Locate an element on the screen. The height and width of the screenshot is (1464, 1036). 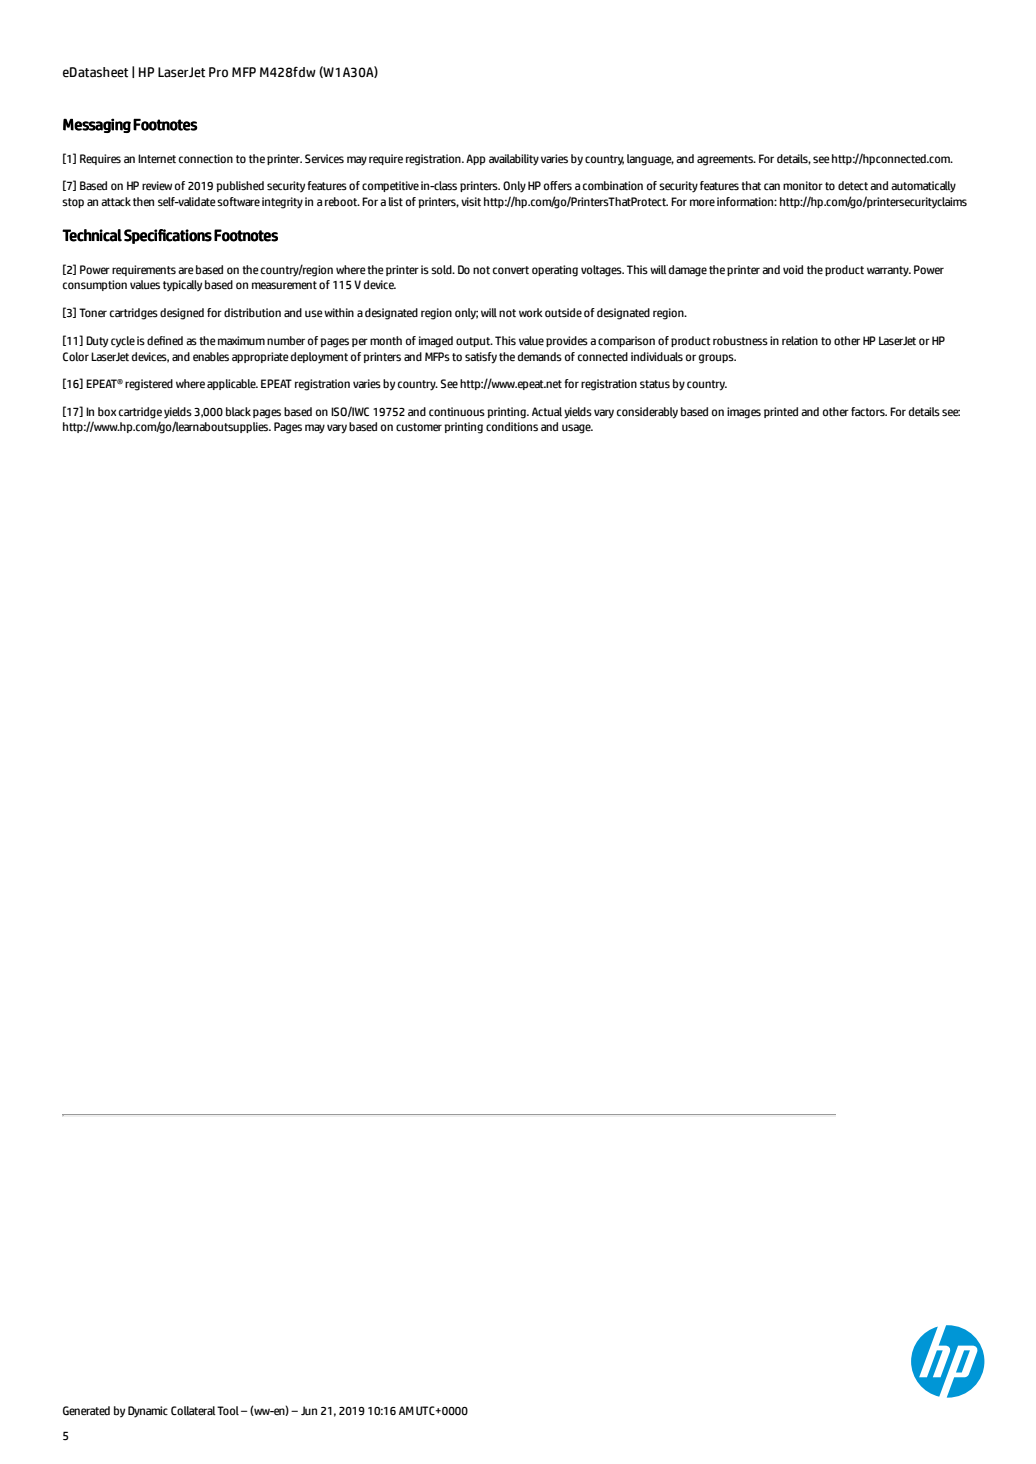
box is located at coordinates (107, 411).
